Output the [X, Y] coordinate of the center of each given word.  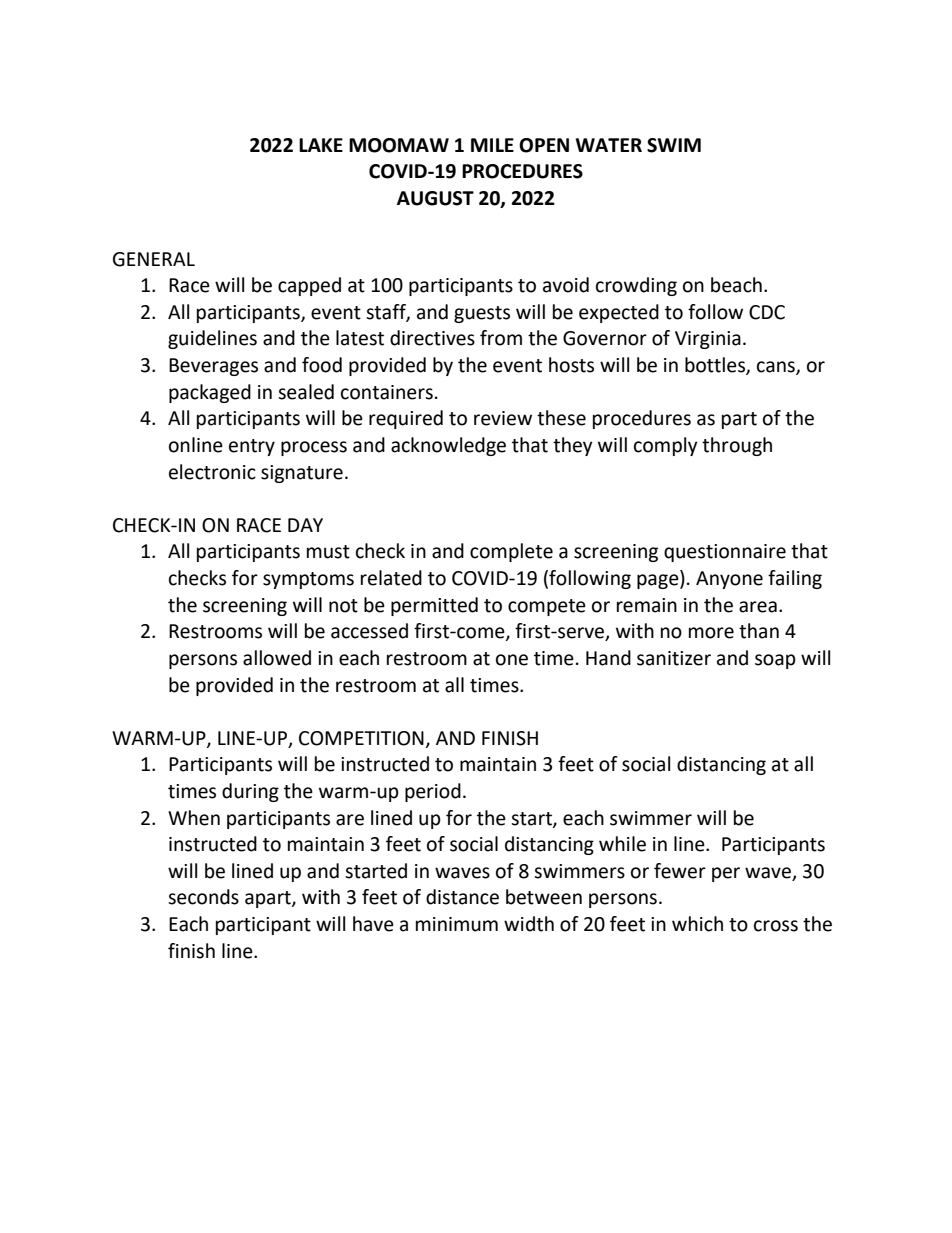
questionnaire [725, 553]
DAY [305, 525]
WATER [609, 145]
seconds [203, 897]
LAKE [321, 145]
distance [462, 897]
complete [511, 552]
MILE [492, 145]
